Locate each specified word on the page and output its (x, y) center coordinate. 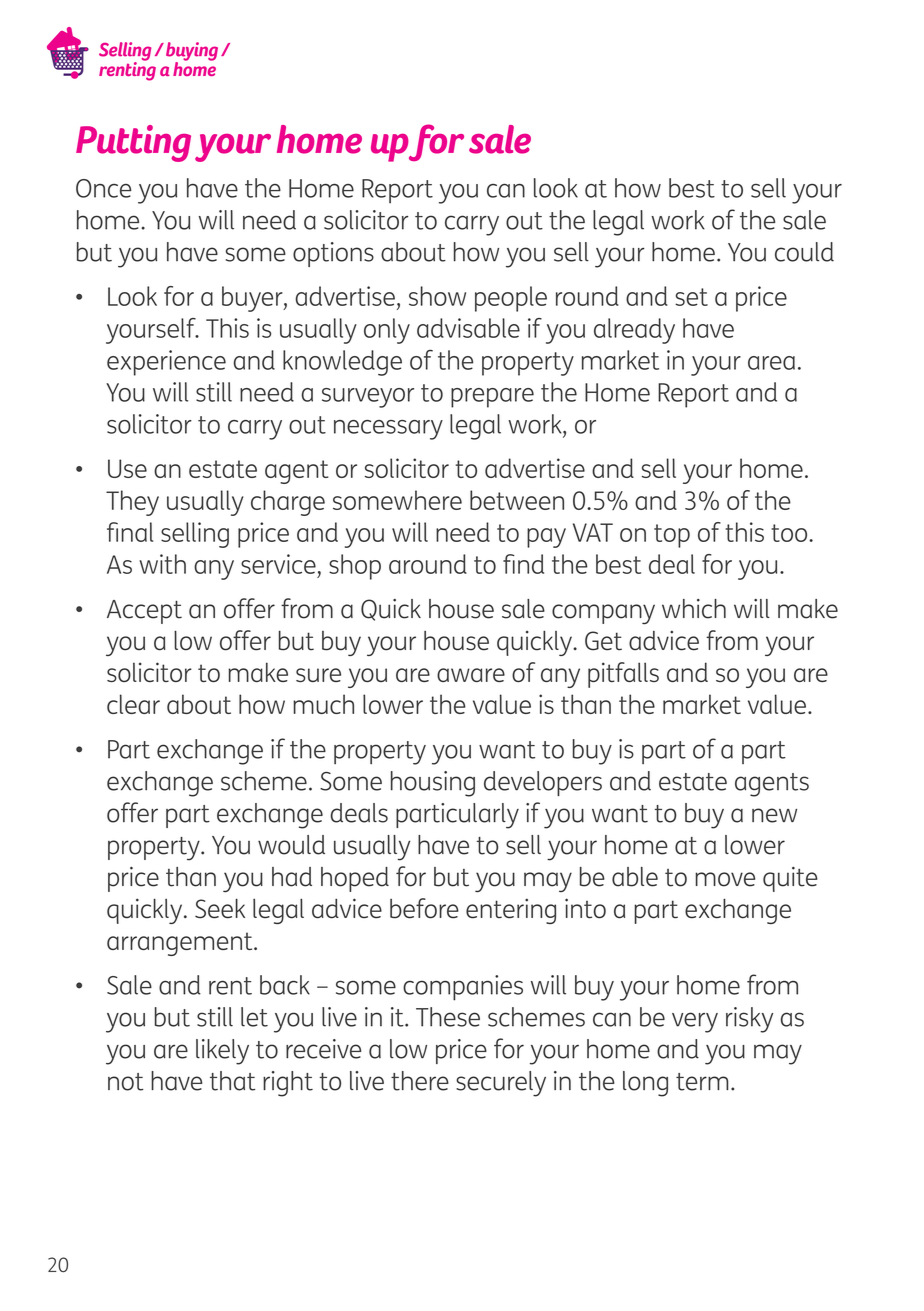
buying (192, 52)
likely (222, 1052)
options (333, 254)
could (804, 252)
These (448, 1017)
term (702, 1082)
